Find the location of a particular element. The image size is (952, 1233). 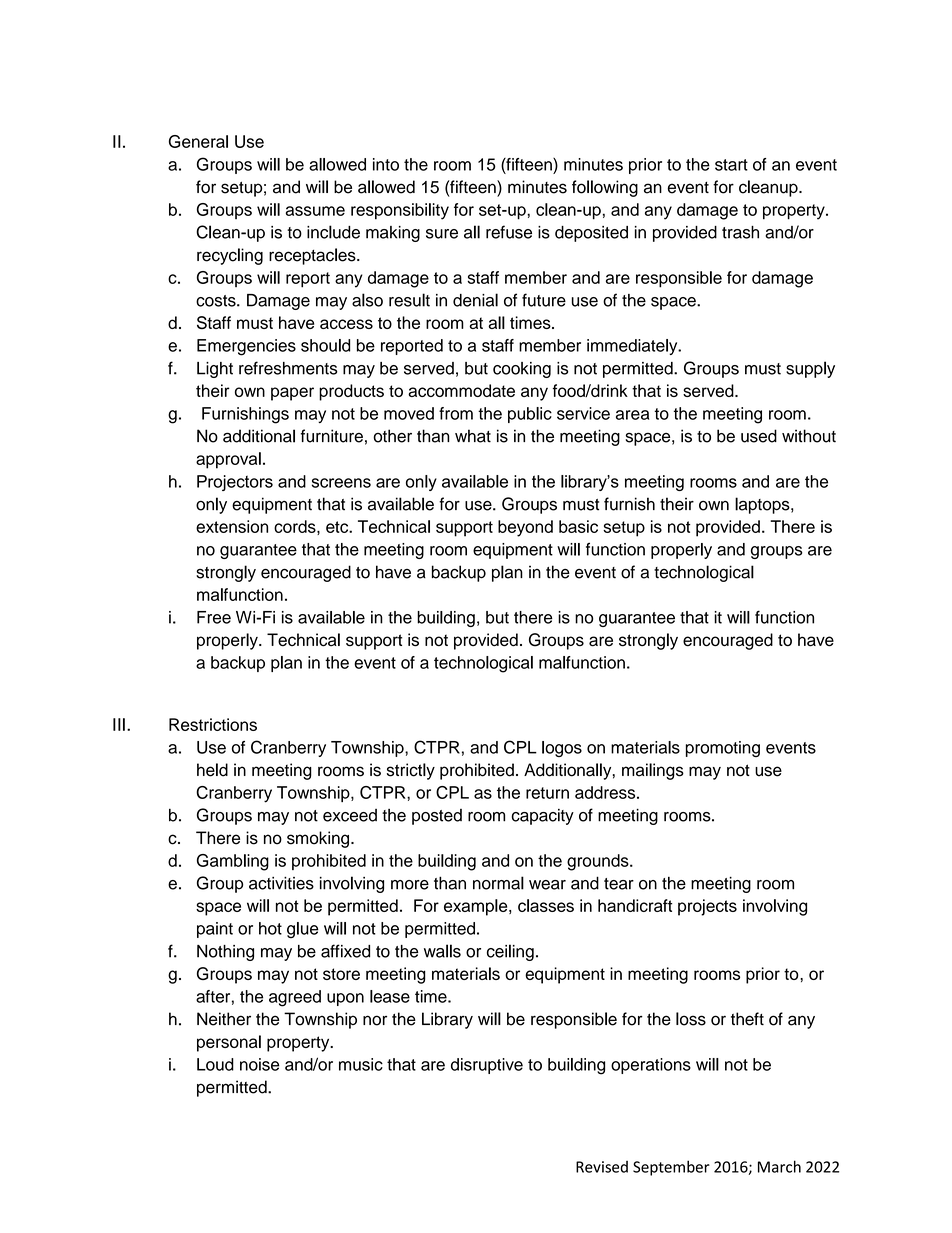

Loud is located at coordinates (215, 1064).
